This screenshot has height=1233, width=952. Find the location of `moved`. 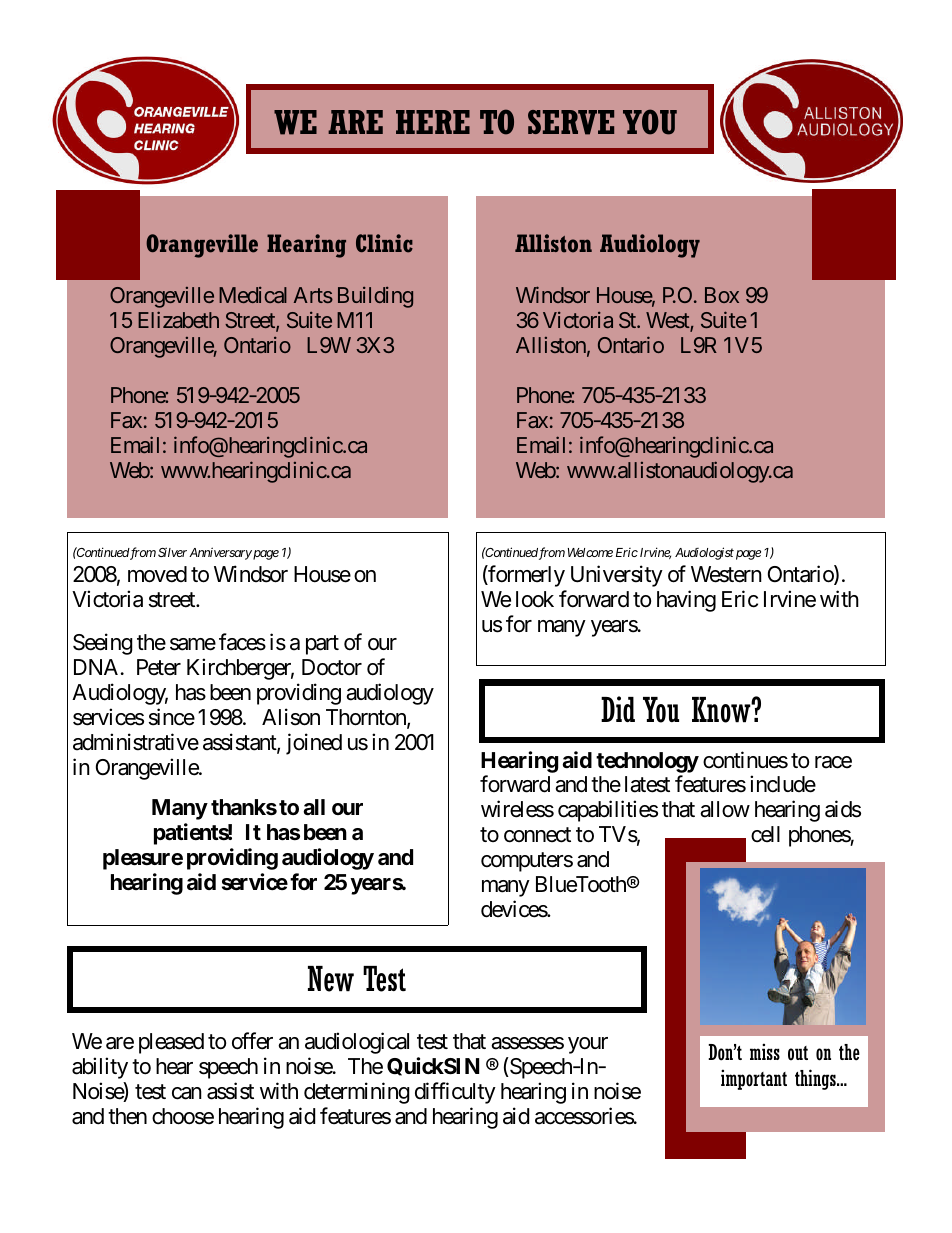

moved is located at coordinates (157, 574).
